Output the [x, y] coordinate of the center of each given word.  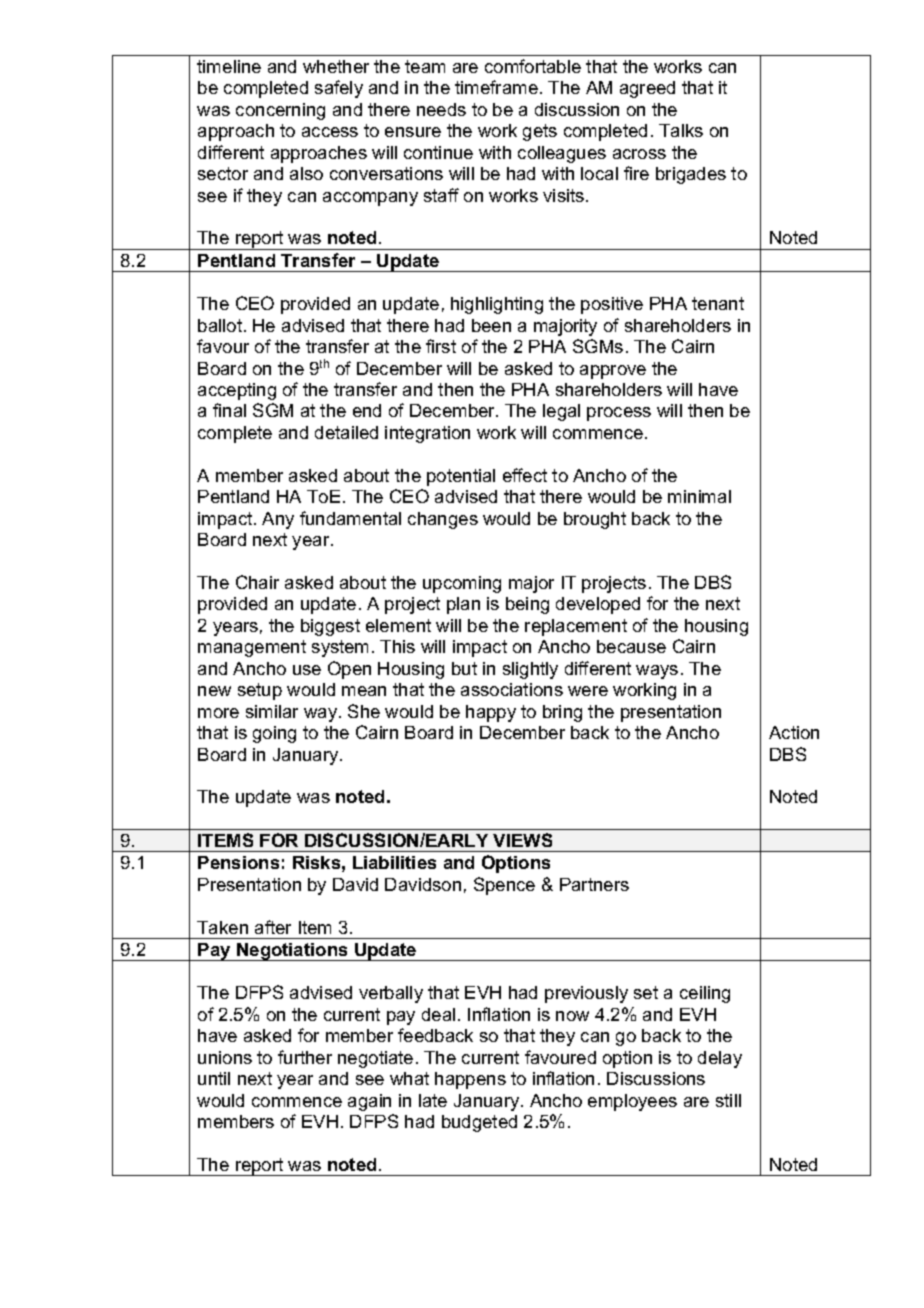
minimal [699, 496]
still [728, 1100]
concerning [280, 111]
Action [794, 732]
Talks [681, 130]
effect [525, 475]
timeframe [496, 87]
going [274, 734]
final [229, 410]
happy [491, 713]
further [305, 1057]
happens [470, 1080]
